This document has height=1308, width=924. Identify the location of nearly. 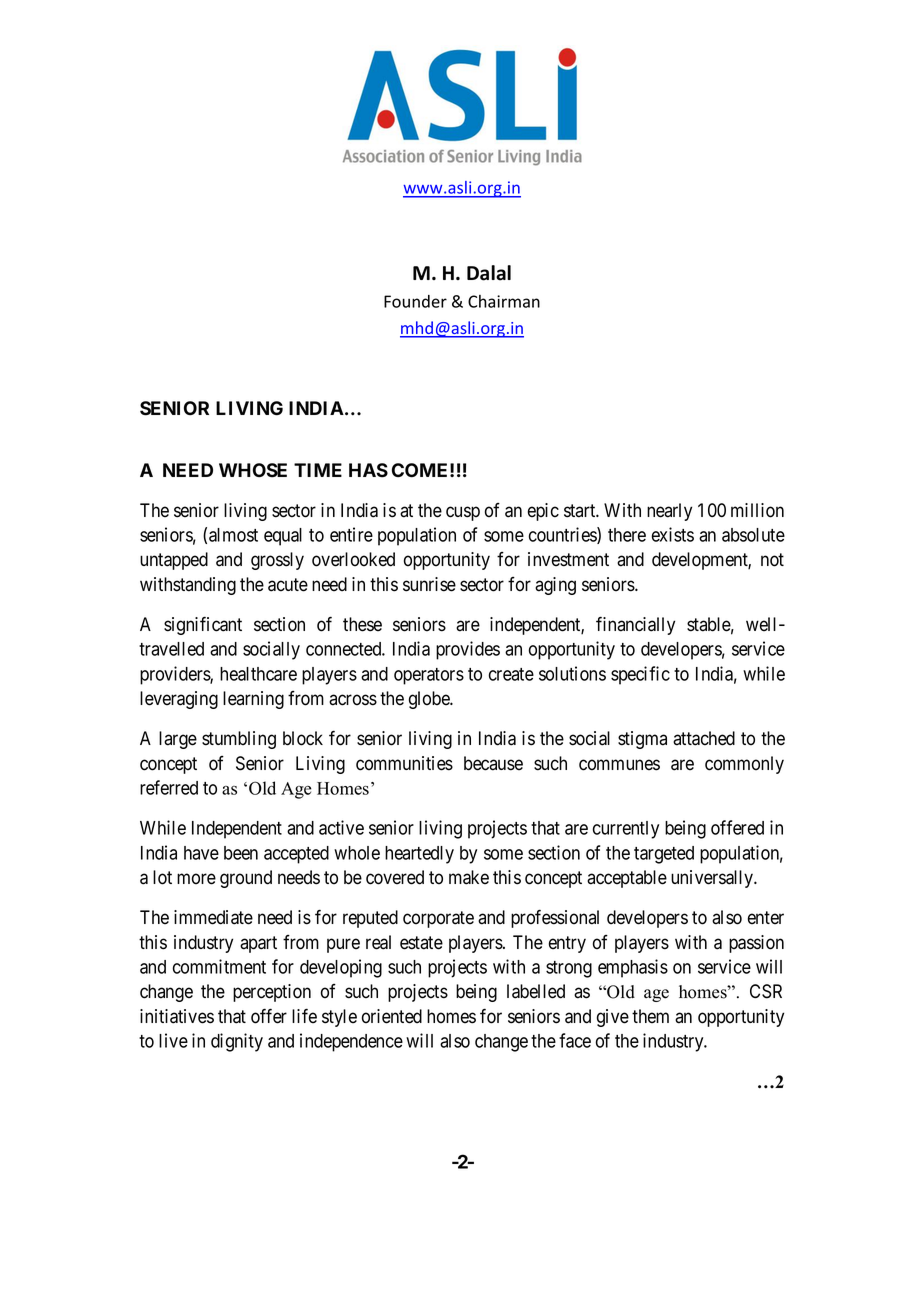
(669, 512).
